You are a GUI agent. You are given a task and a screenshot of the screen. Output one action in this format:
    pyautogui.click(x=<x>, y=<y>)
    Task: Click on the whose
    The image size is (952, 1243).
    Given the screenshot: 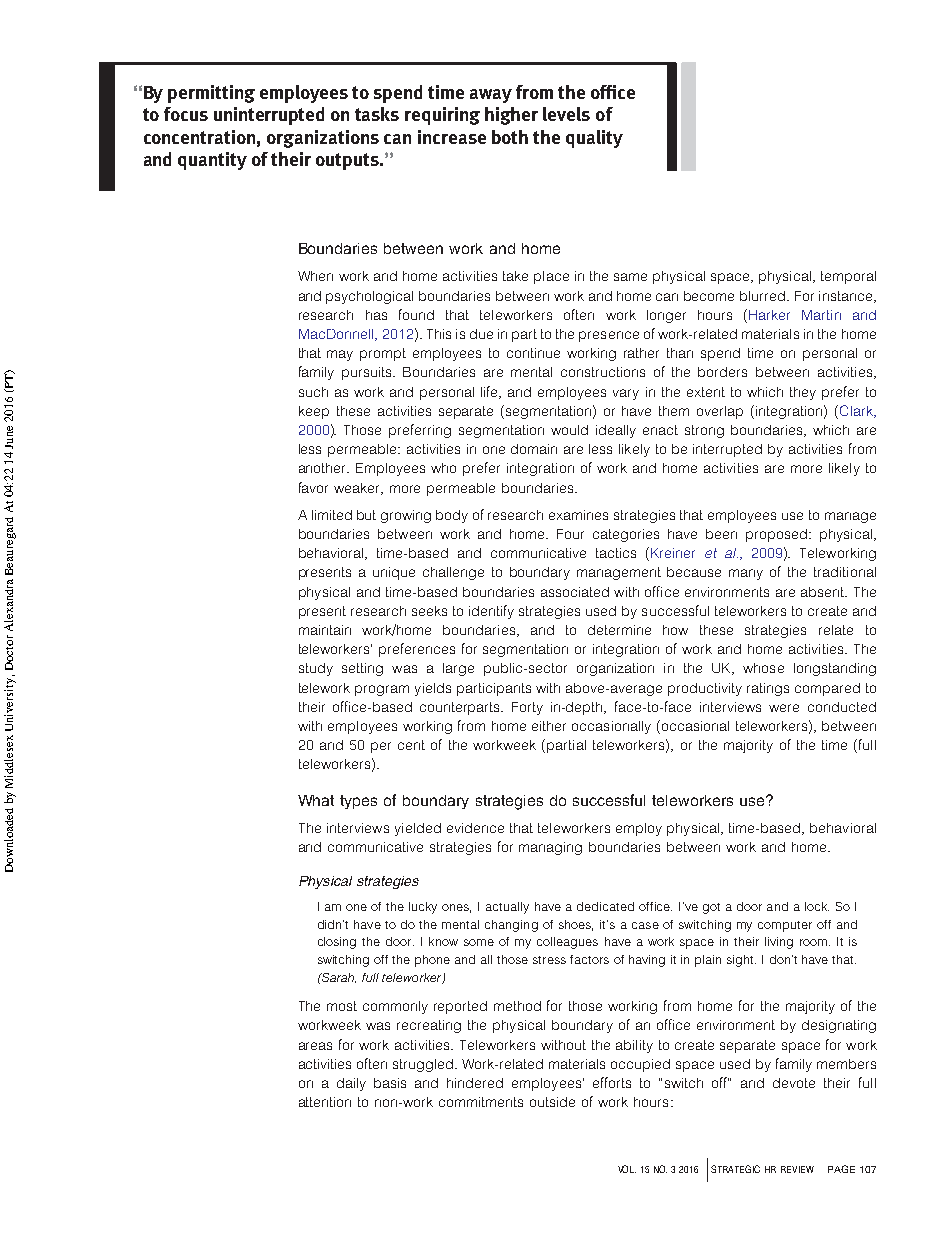 What is the action you would take?
    pyautogui.click(x=763, y=668)
